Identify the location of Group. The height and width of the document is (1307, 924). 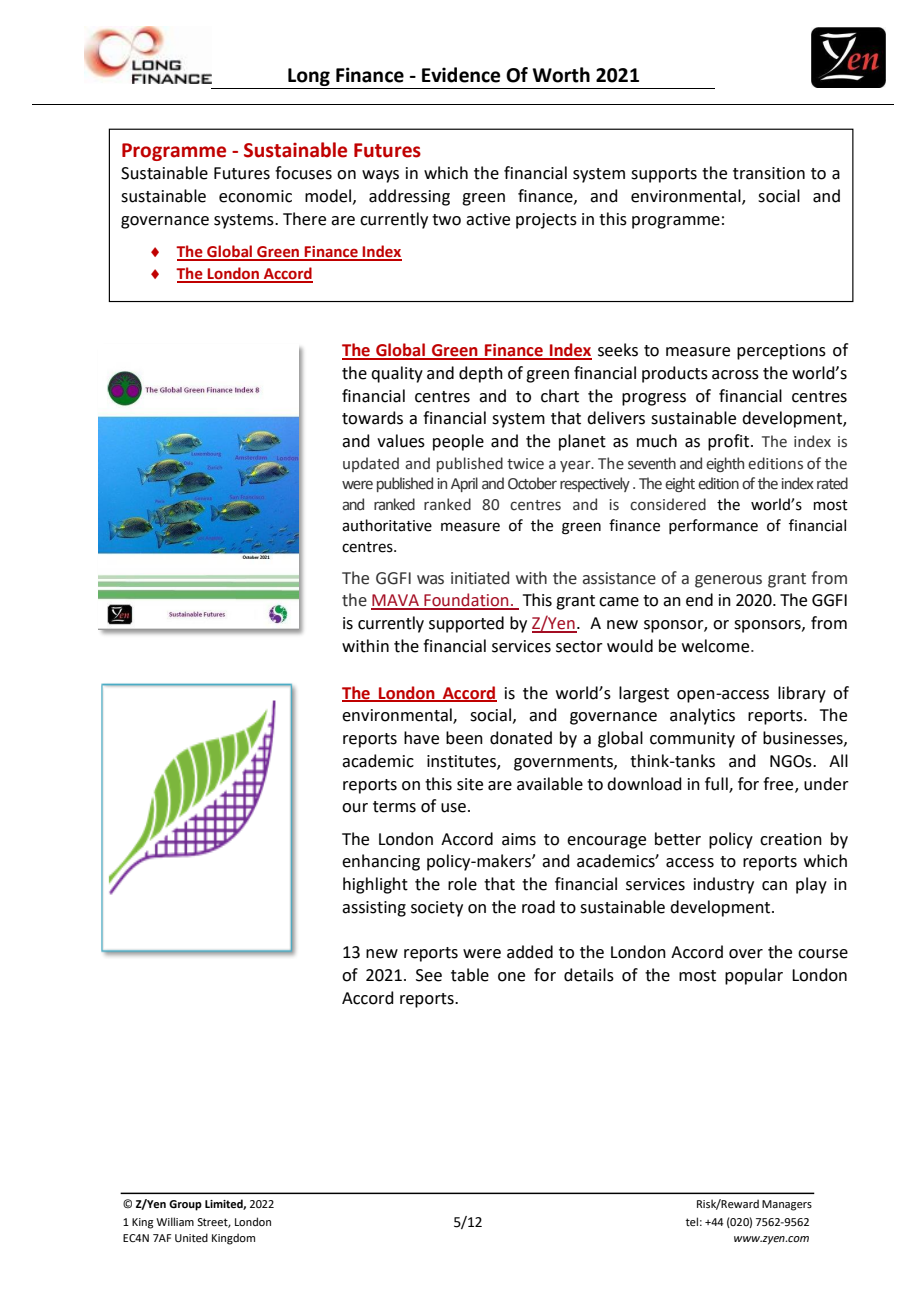
(185, 1205).
